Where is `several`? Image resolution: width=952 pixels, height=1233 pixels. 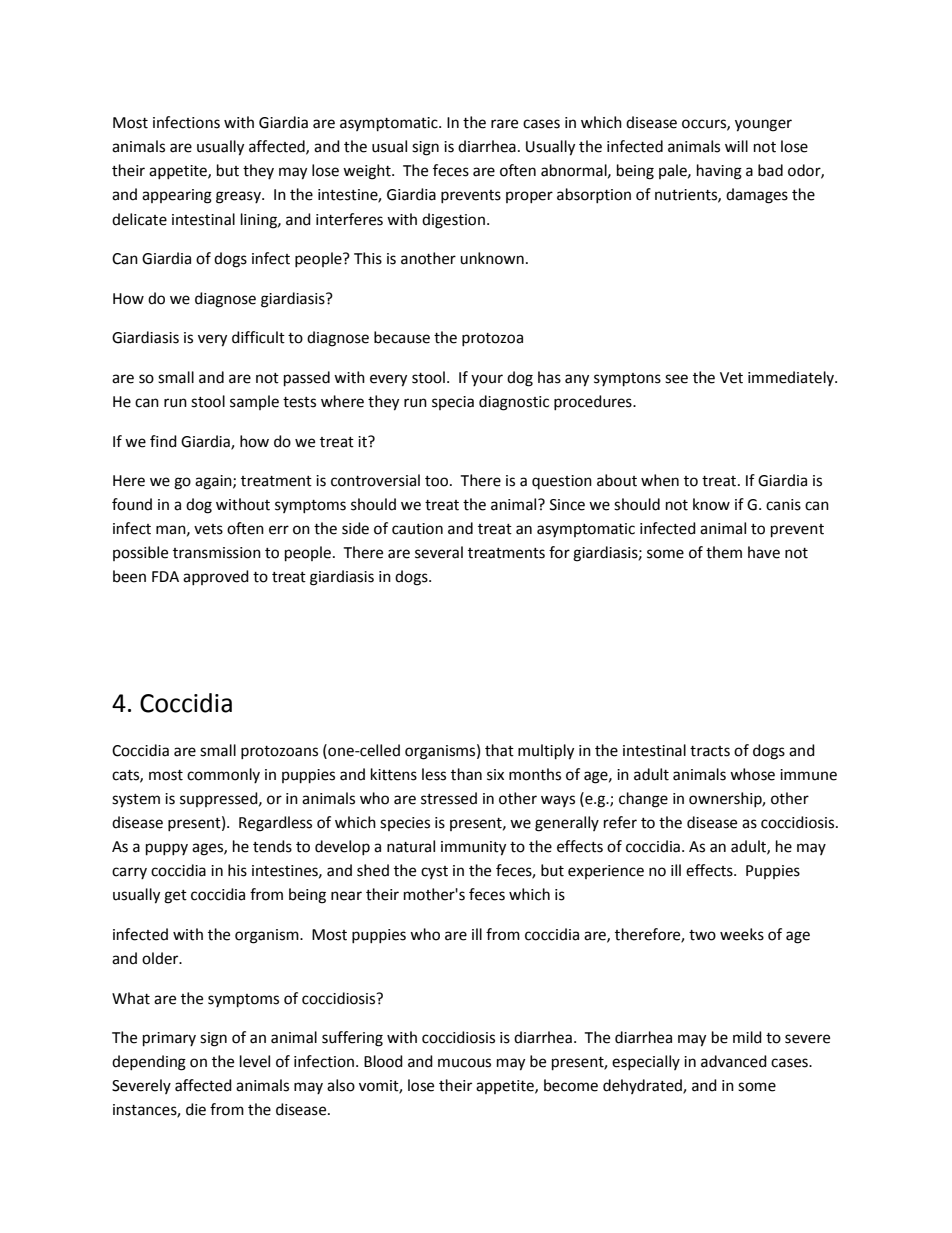
several is located at coordinates (439, 552).
